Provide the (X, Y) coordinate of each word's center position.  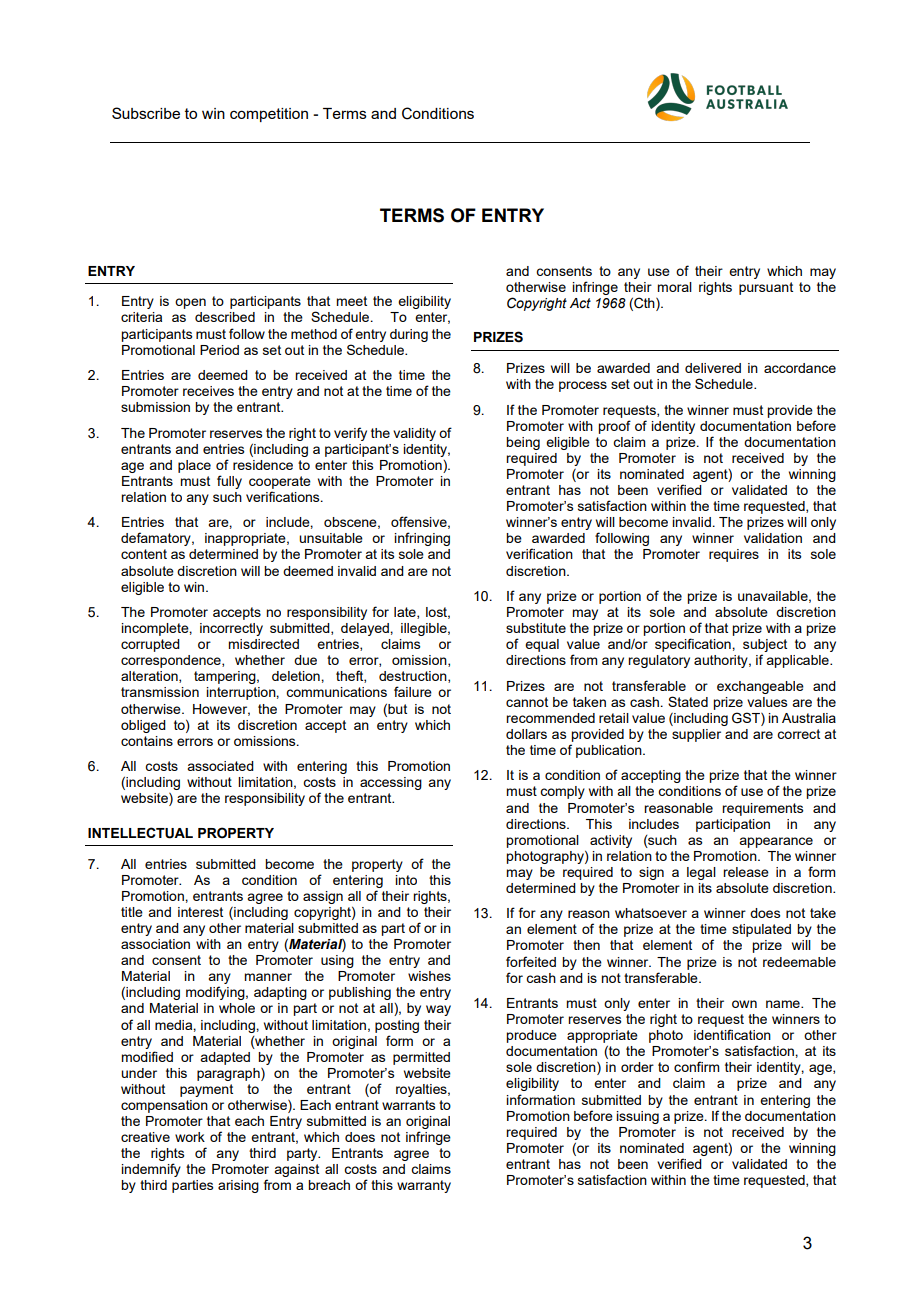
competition (269, 115)
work (190, 1137)
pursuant (766, 288)
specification (694, 645)
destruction (414, 677)
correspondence (172, 661)
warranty (424, 1186)
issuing (637, 1117)
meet (351, 301)
